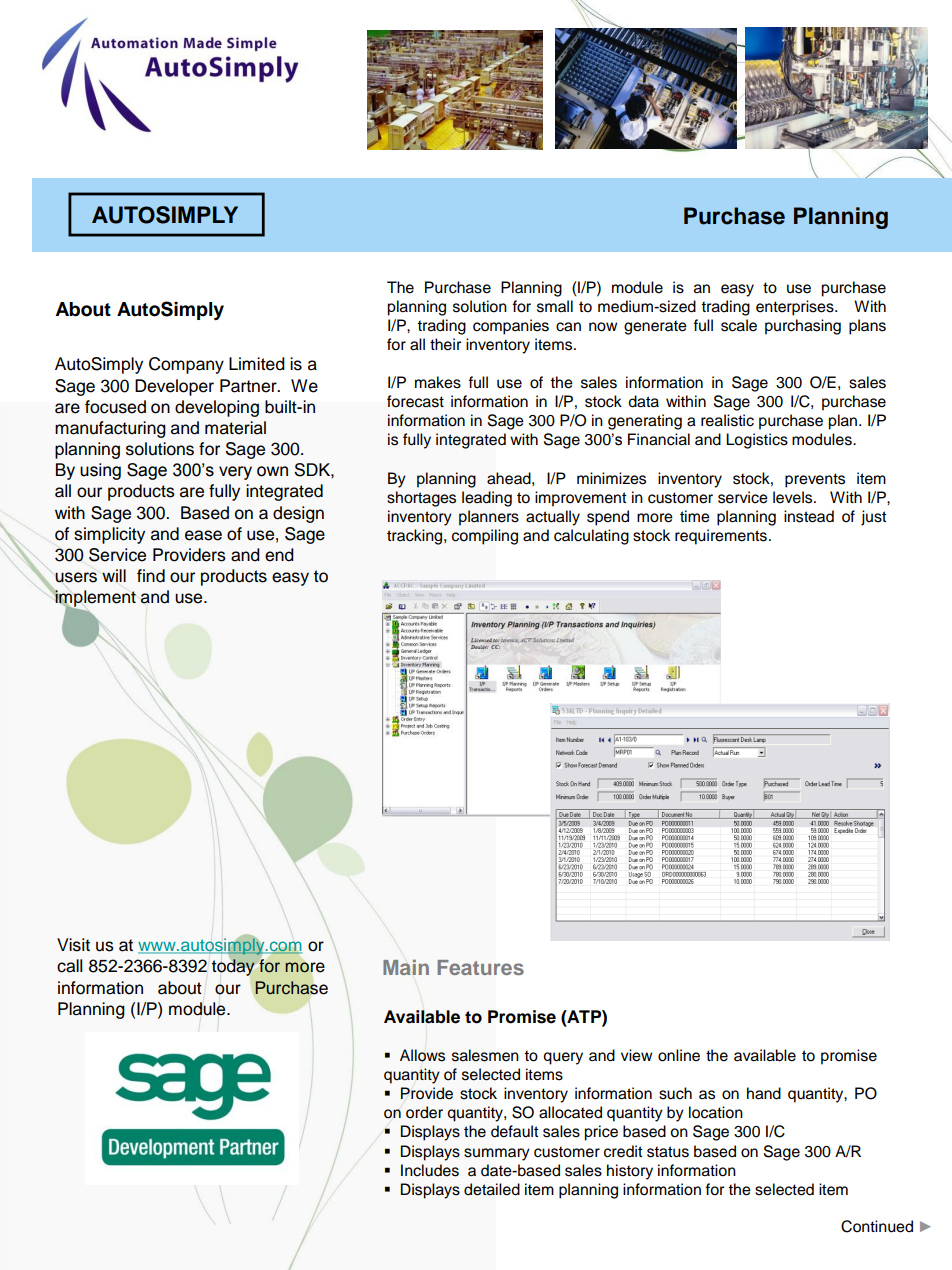 The height and width of the screenshot is (1270, 952). Describe the element at coordinates (492, 1189) in the screenshot. I see `detailed` at that location.
